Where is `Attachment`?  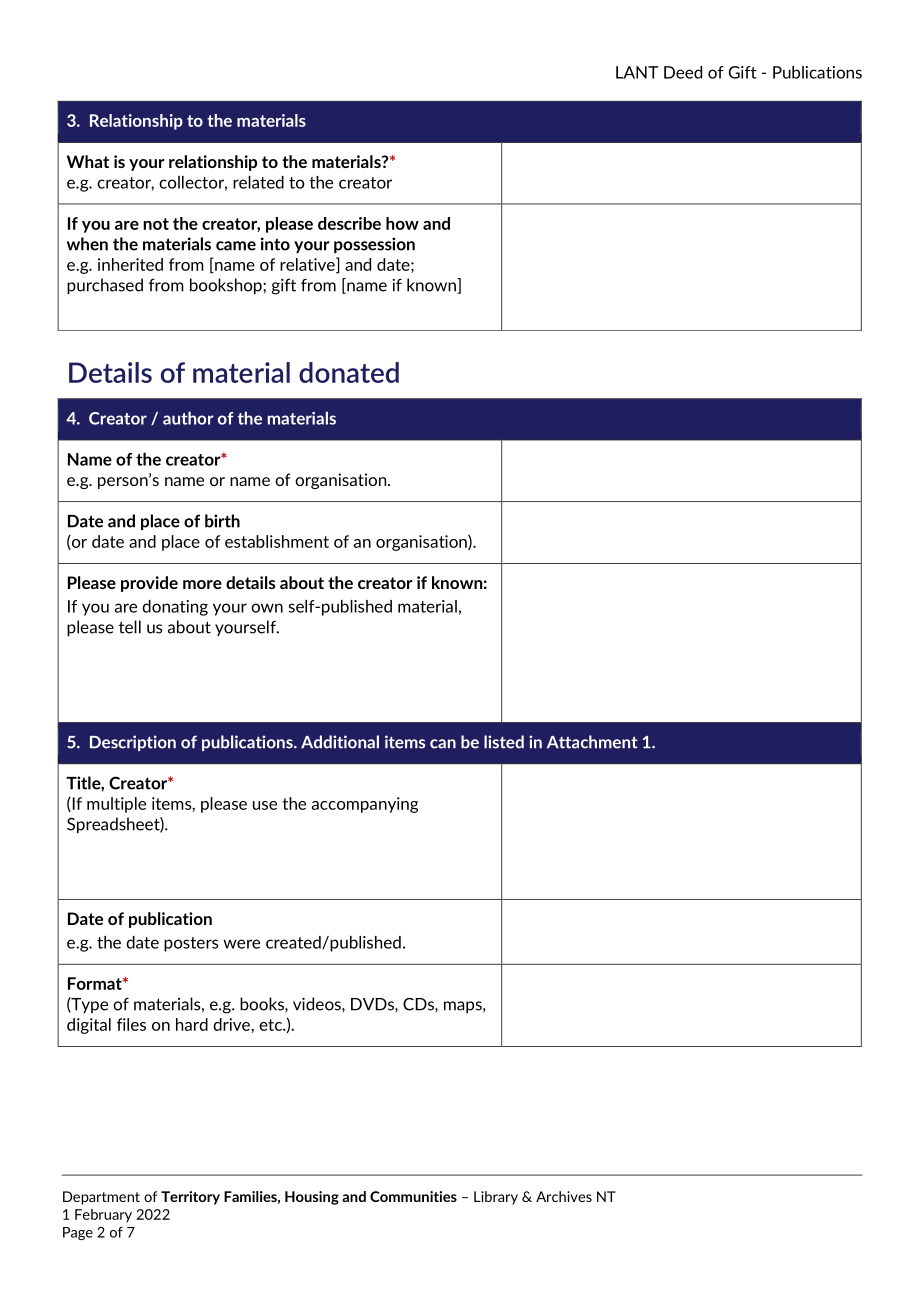
Attachment is located at coordinates (592, 742).
